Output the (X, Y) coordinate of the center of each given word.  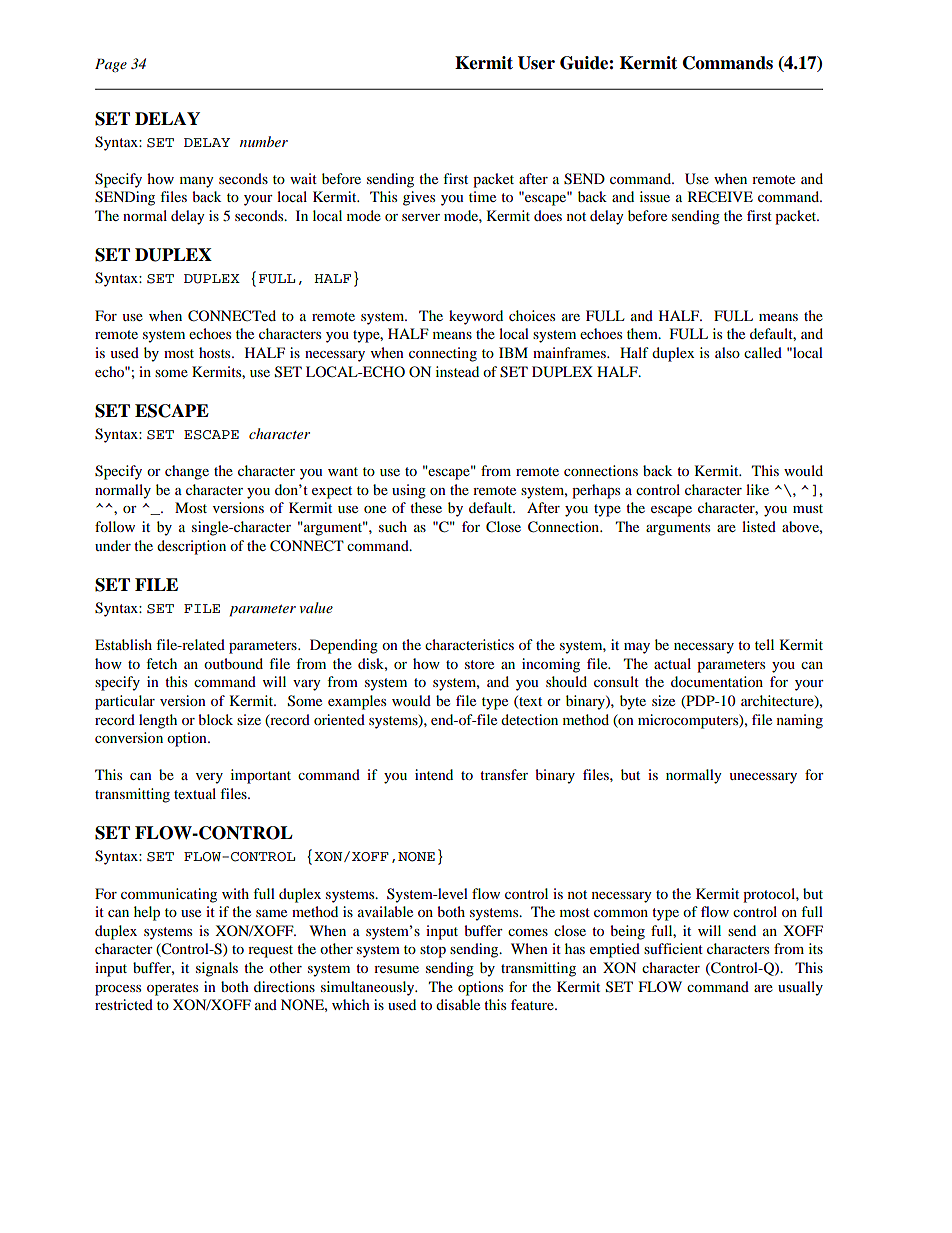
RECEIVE (720, 197)
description (191, 547)
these (426, 507)
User (536, 63)
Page (111, 65)
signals (217, 969)
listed (759, 526)
